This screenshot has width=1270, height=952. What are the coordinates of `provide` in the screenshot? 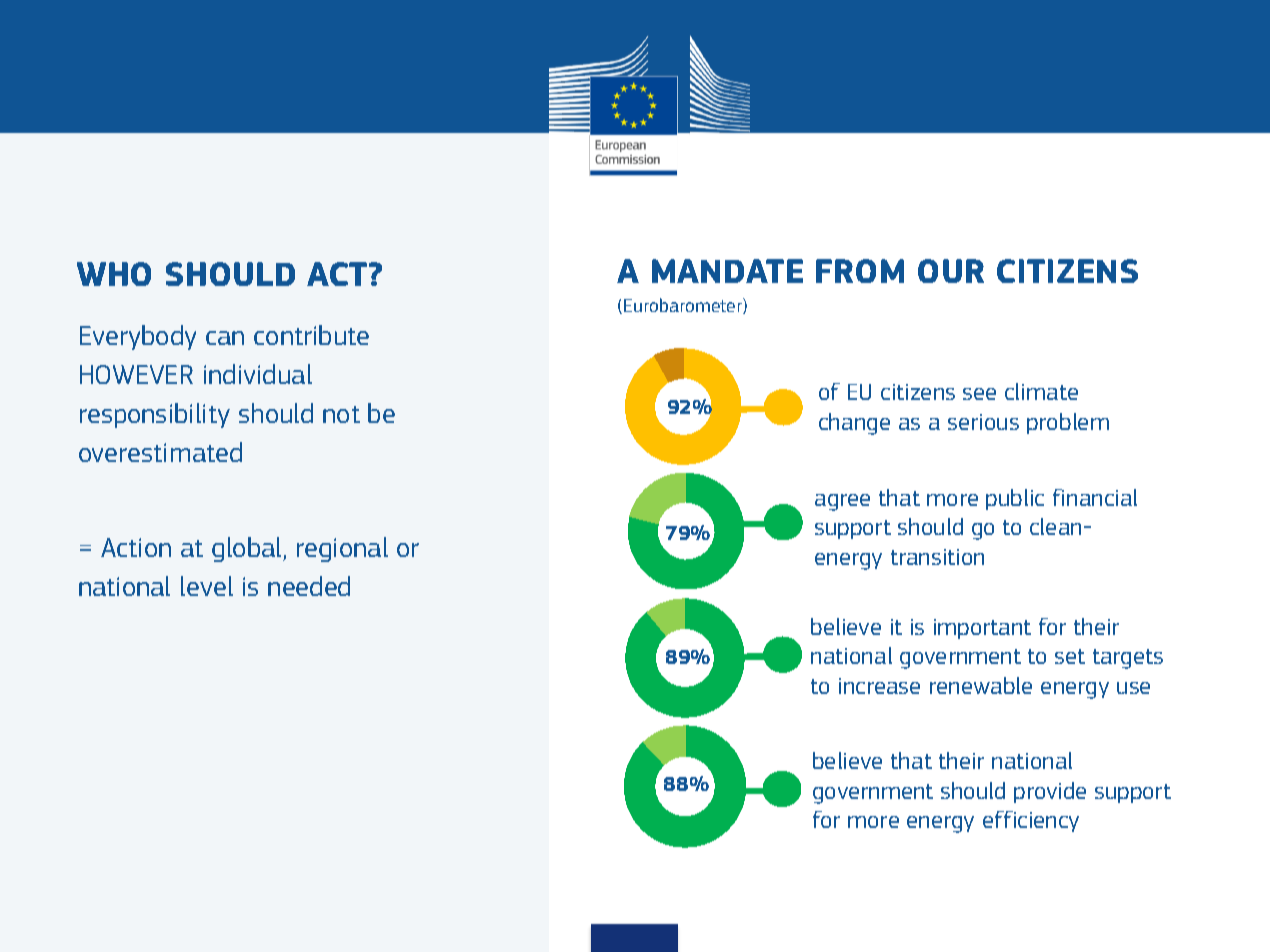 It's located at (1050, 792).
